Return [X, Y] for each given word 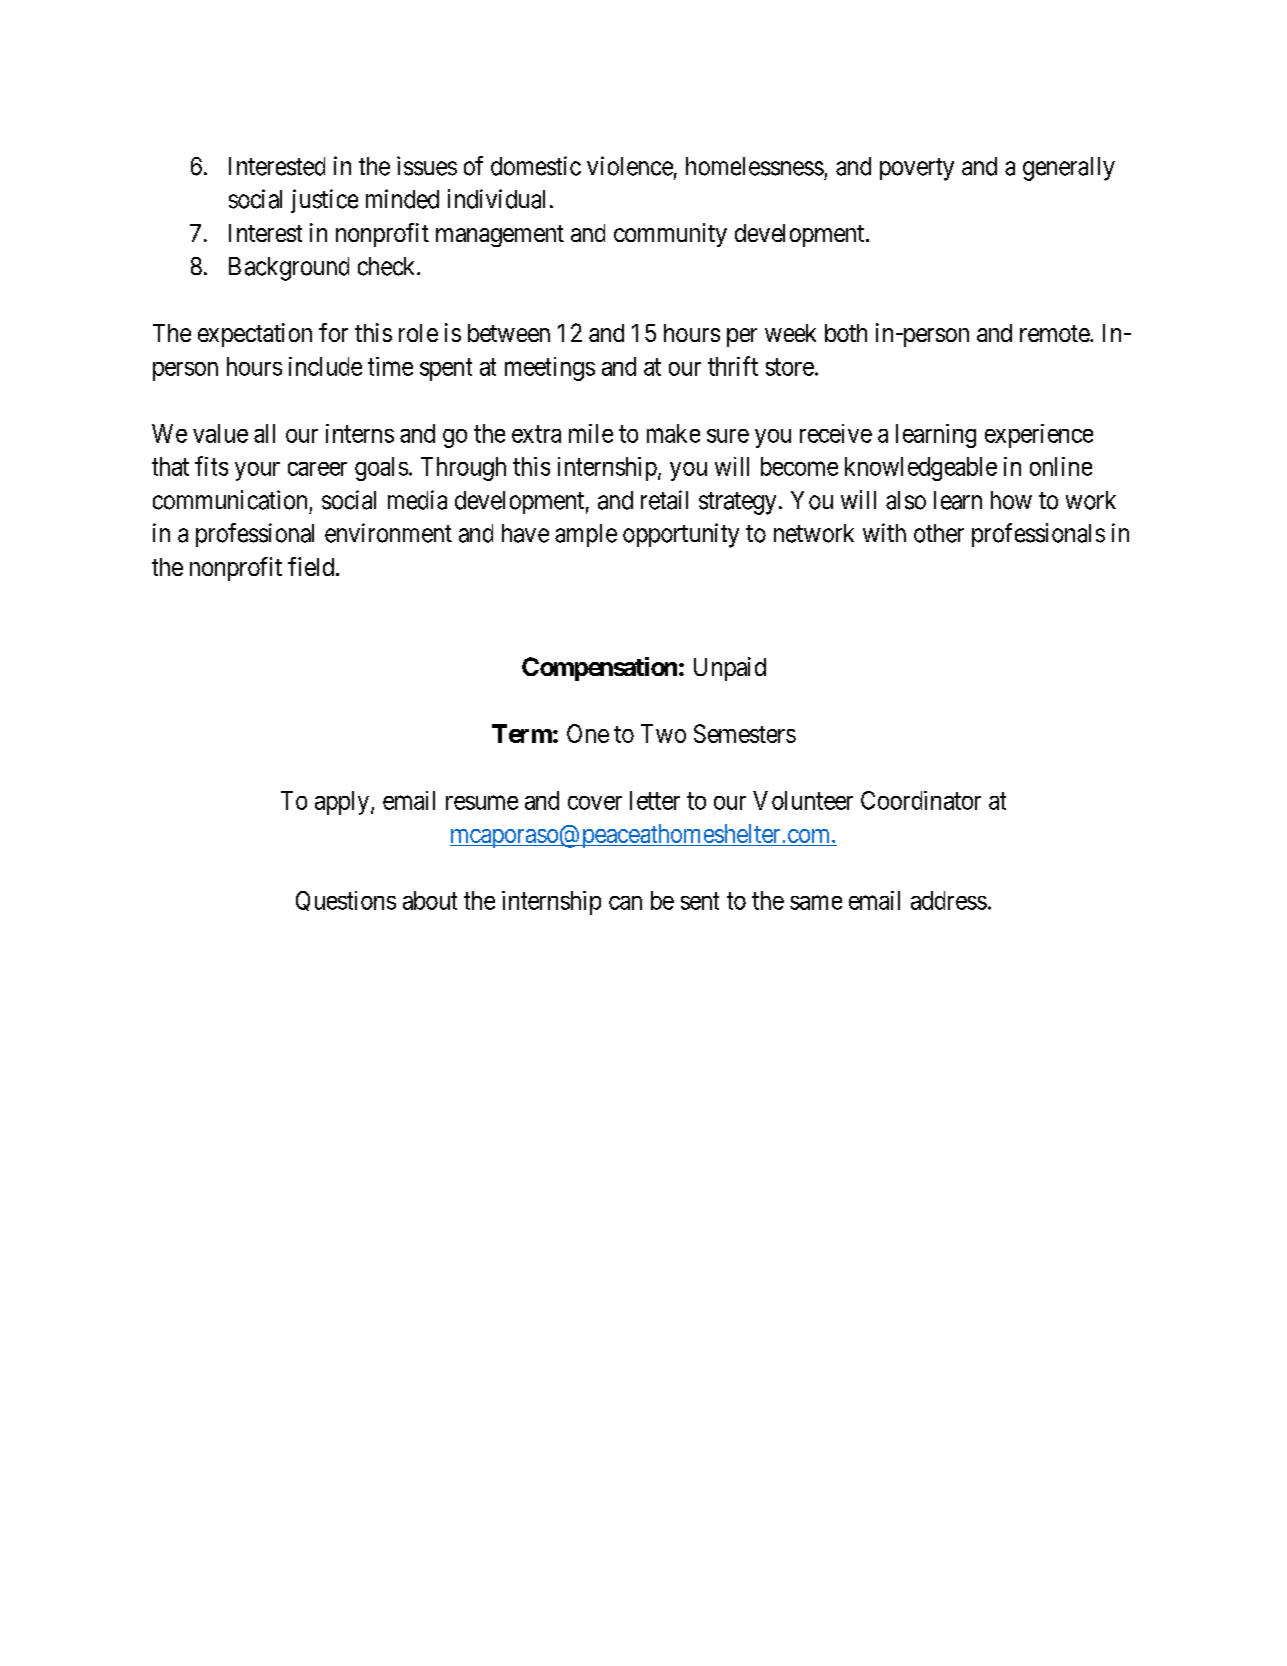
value [220, 433]
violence [630, 166]
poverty [917, 169]
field [312, 566]
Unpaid [730, 669]
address [949, 900]
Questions [346, 901]
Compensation [599, 669]
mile [591, 433]
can [625, 903]
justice [324, 201]
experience [1039, 436]
